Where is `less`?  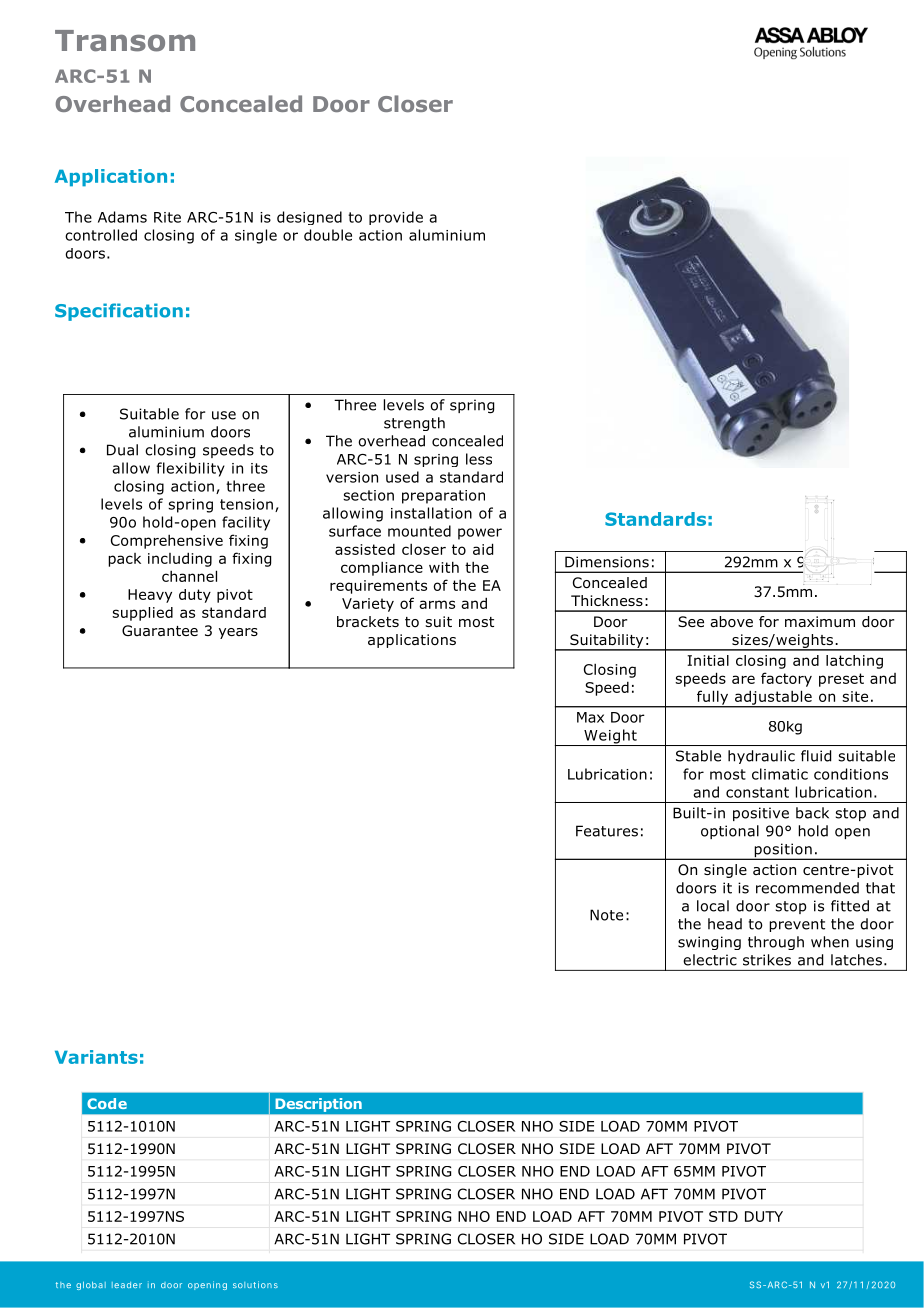 less is located at coordinates (479, 459).
